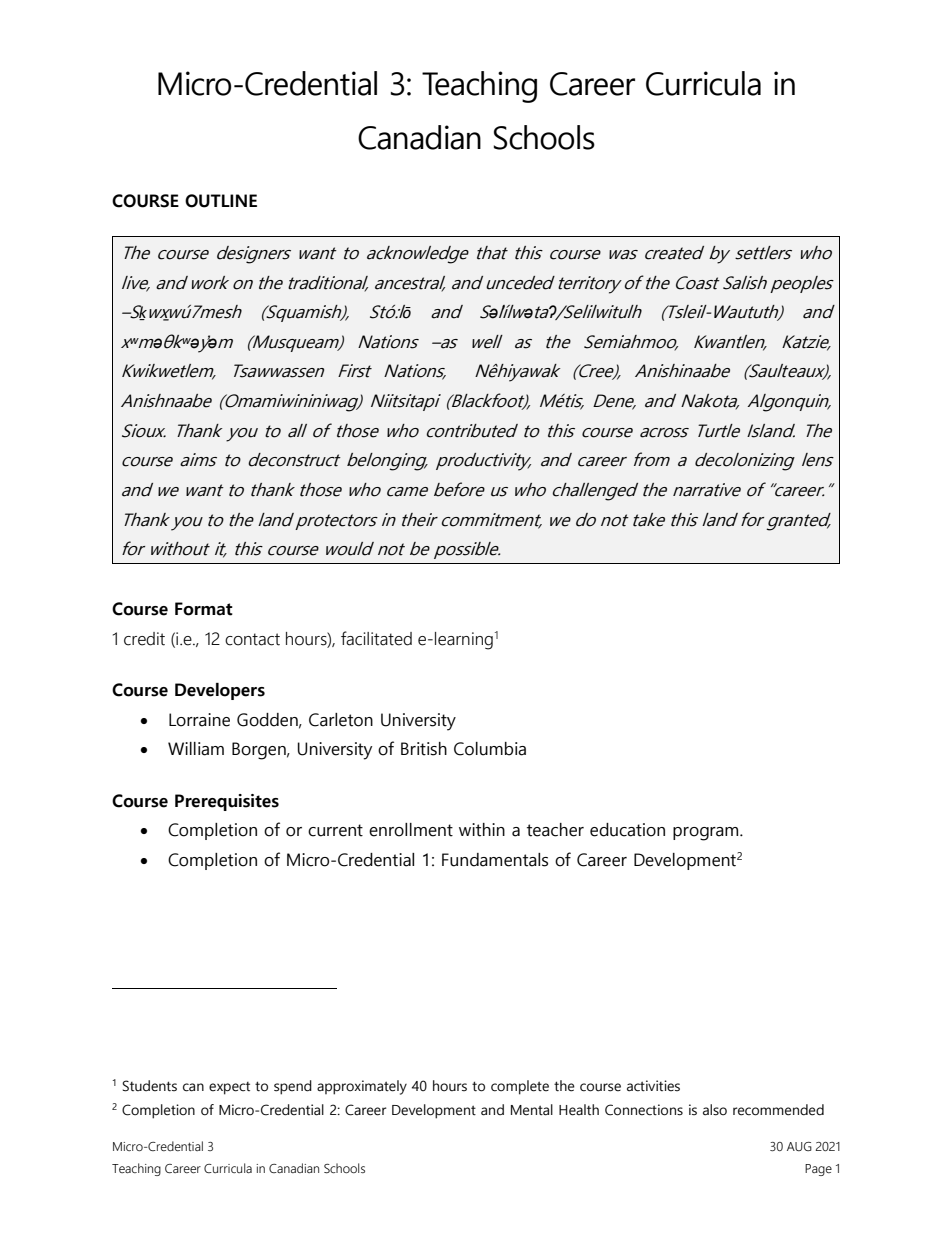  I want to click on education, so click(627, 830).
